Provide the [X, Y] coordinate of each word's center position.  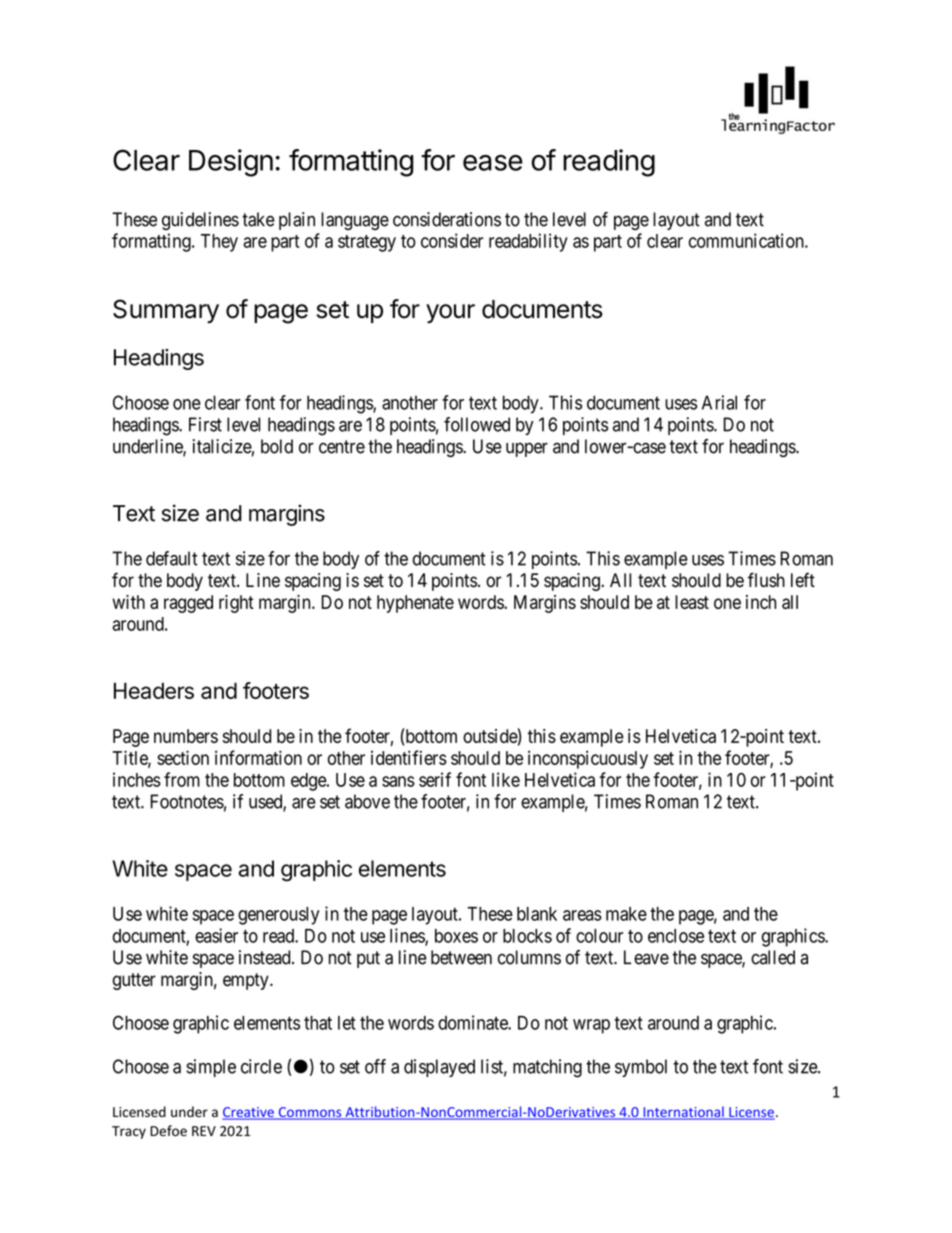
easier [216, 935]
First [205, 424]
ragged [188, 604]
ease [493, 163]
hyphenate [415, 604]
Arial [719, 402]
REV [204, 1131]
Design [231, 163]
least [692, 602]
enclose [676, 936]
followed [477, 424]
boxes [456, 936]
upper [527, 449]
